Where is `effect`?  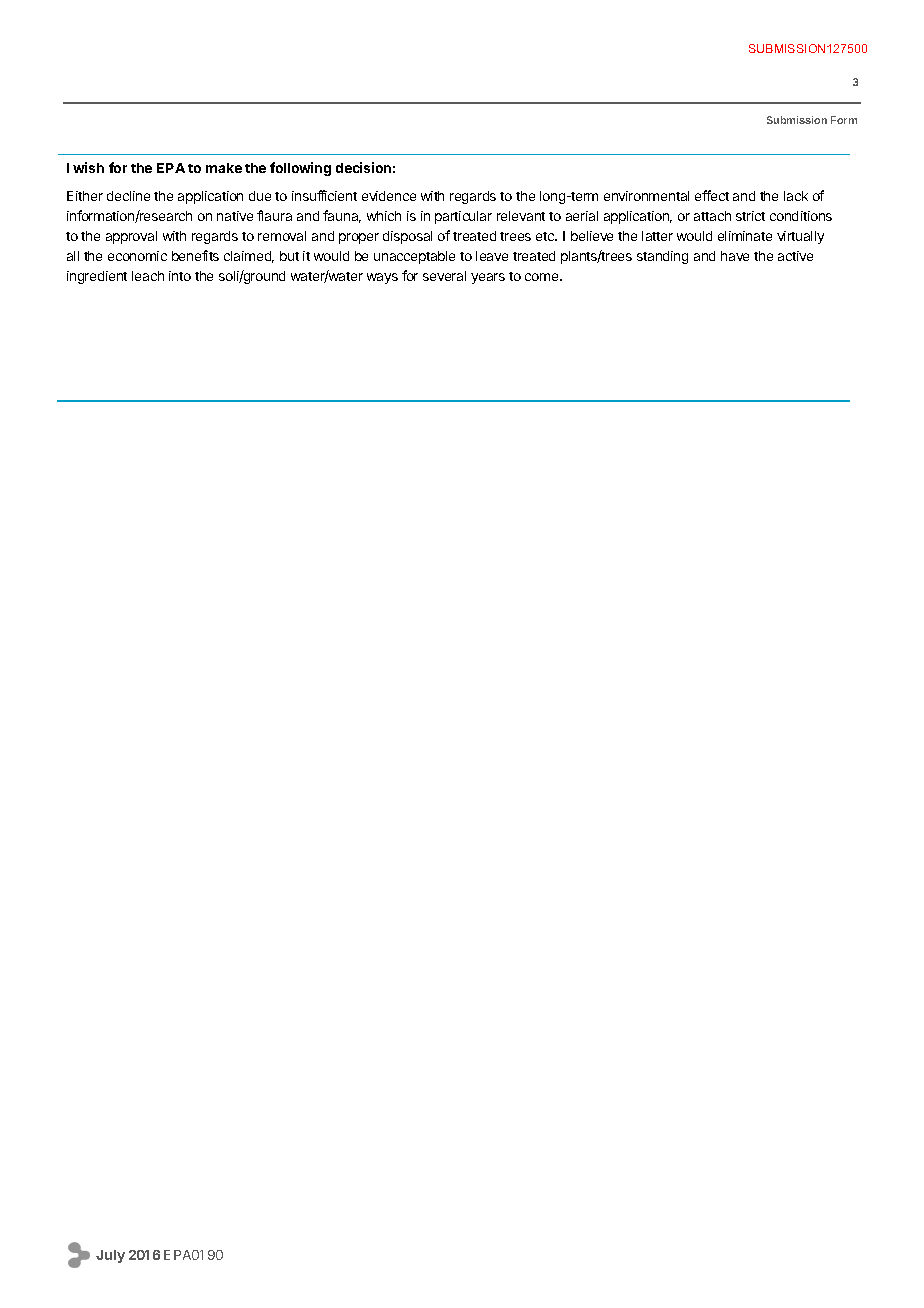 effect is located at coordinates (712, 195).
